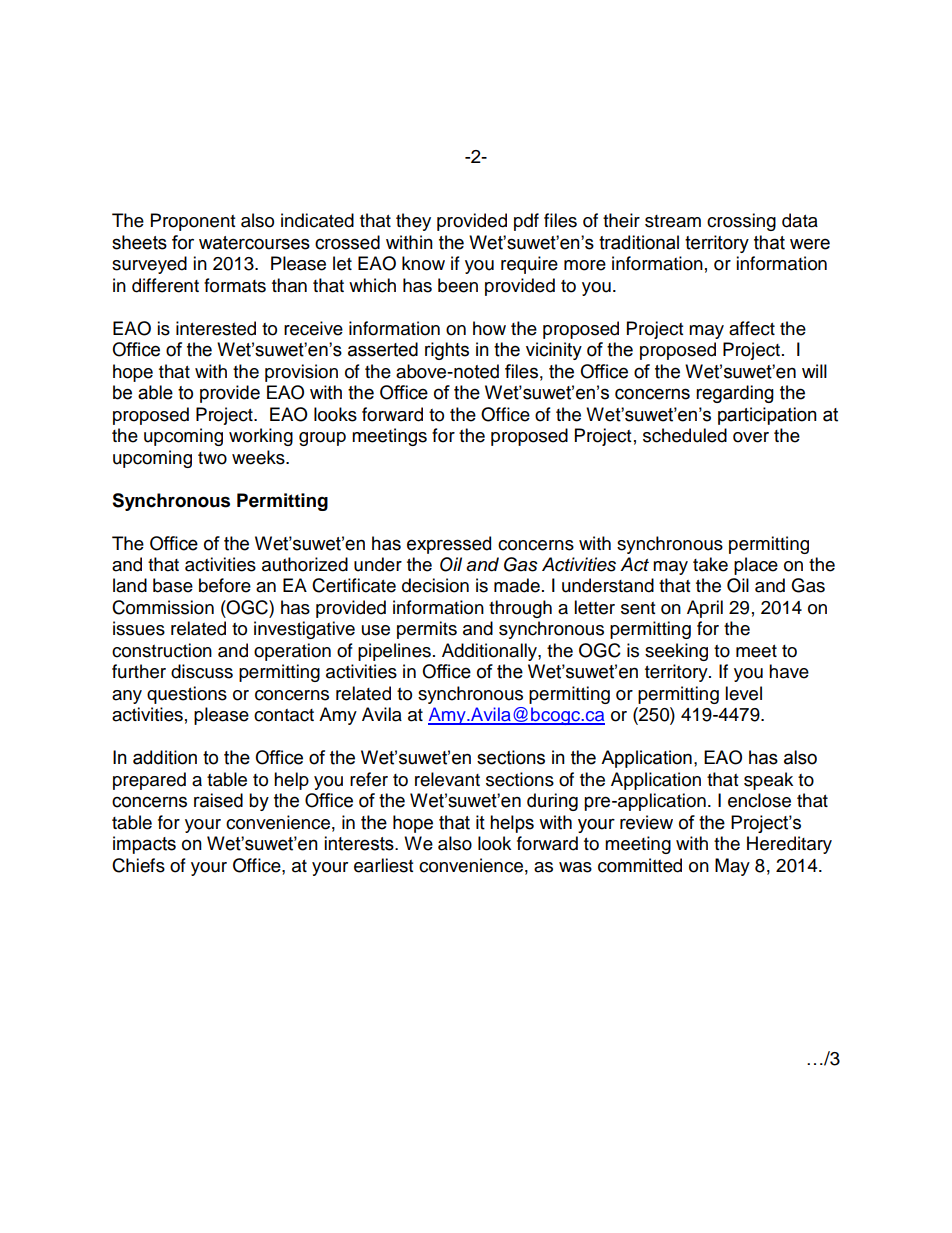 The image size is (952, 1233). What do you see at coordinates (710, 564) in the screenshot?
I see `take` at bounding box center [710, 564].
